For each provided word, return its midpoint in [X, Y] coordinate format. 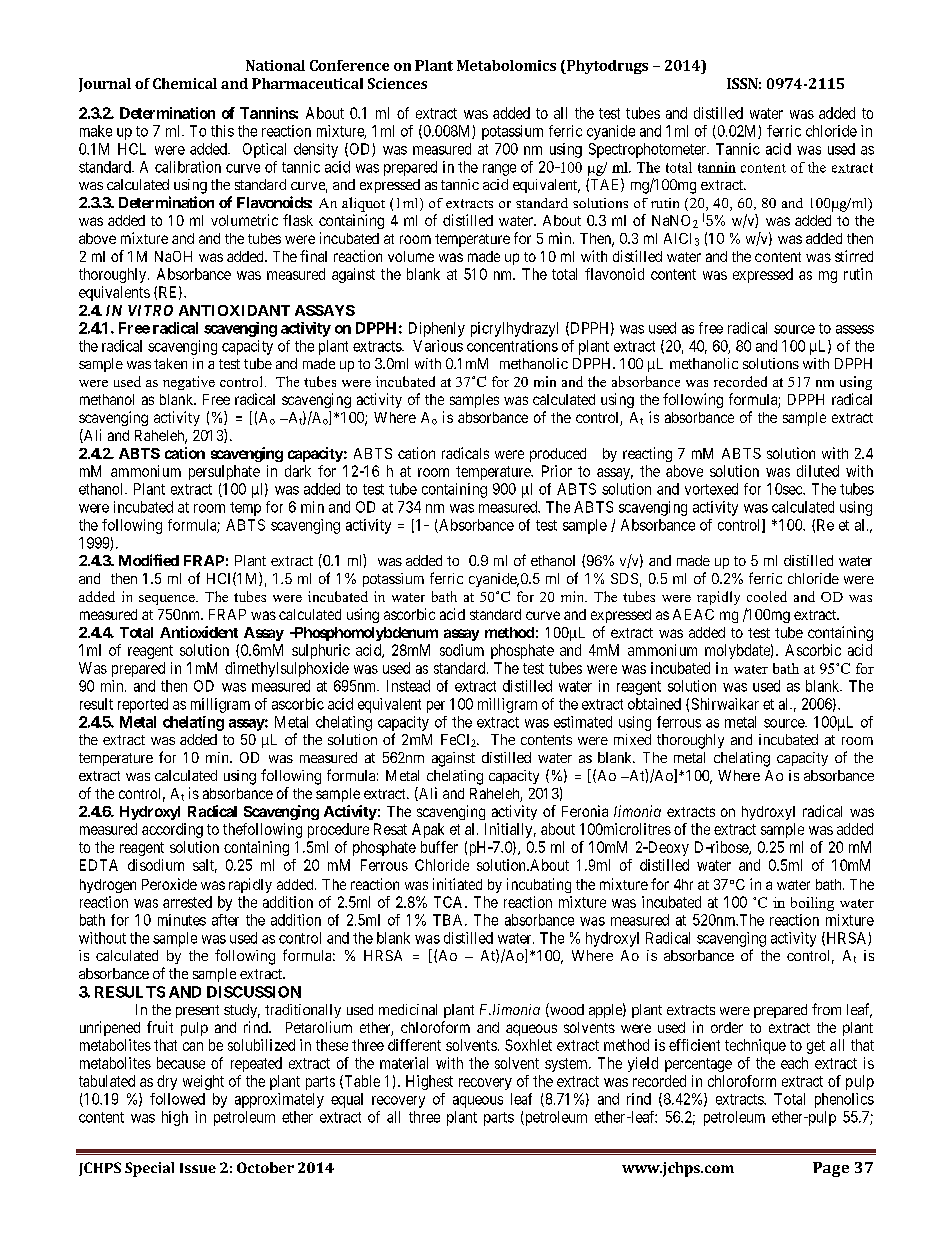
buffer [439, 847]
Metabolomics [506, 65]
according [172, 830]
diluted [818, 471]
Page [831, 1169]
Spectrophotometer [648, 150]
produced [558, 455]
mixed [632, 739]
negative [189, 383]
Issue [198, 1168]
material [404, 1063]
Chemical [185, 83]
